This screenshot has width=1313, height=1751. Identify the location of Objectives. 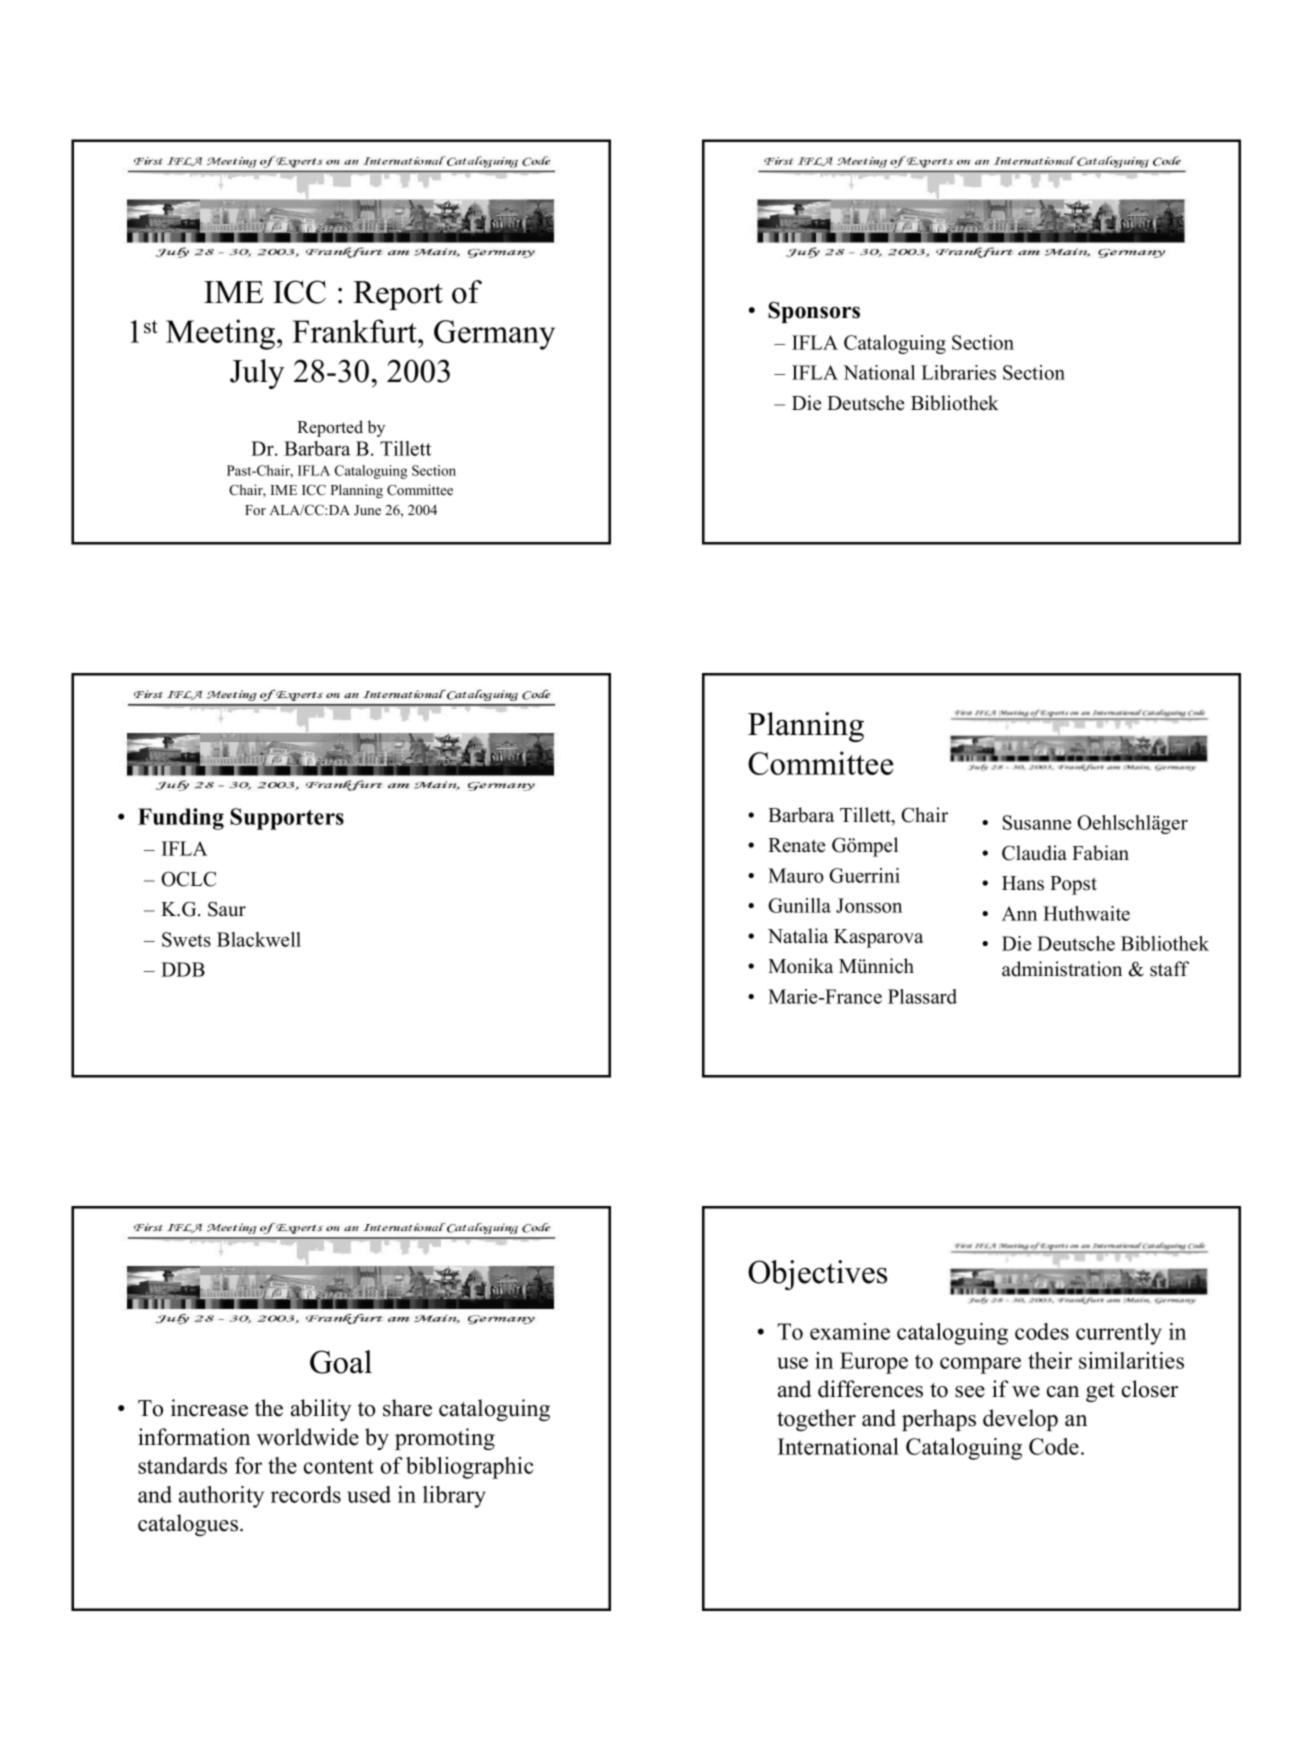
(817, 1275).
